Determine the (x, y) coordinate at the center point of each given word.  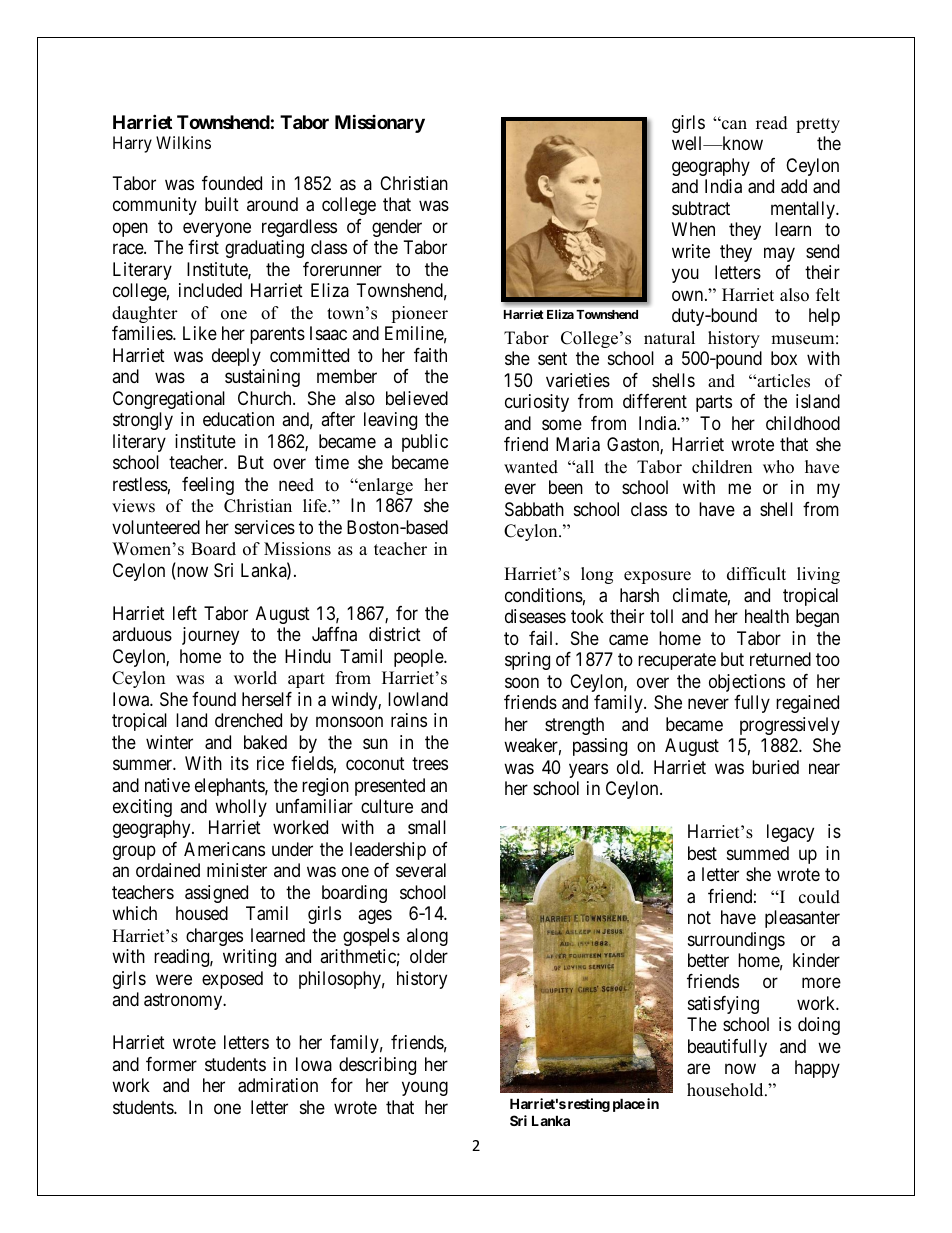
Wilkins (183, 142)
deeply (236, 357)
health (767, 616)
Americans (224, 849)
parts (714, 404)
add (794, 186)
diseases (535, 616)
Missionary (380, 123)
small (427, 827)
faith (430, 355)
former (171, 1064)
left (185, 613)
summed (758, 853)
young (425, 1089)
